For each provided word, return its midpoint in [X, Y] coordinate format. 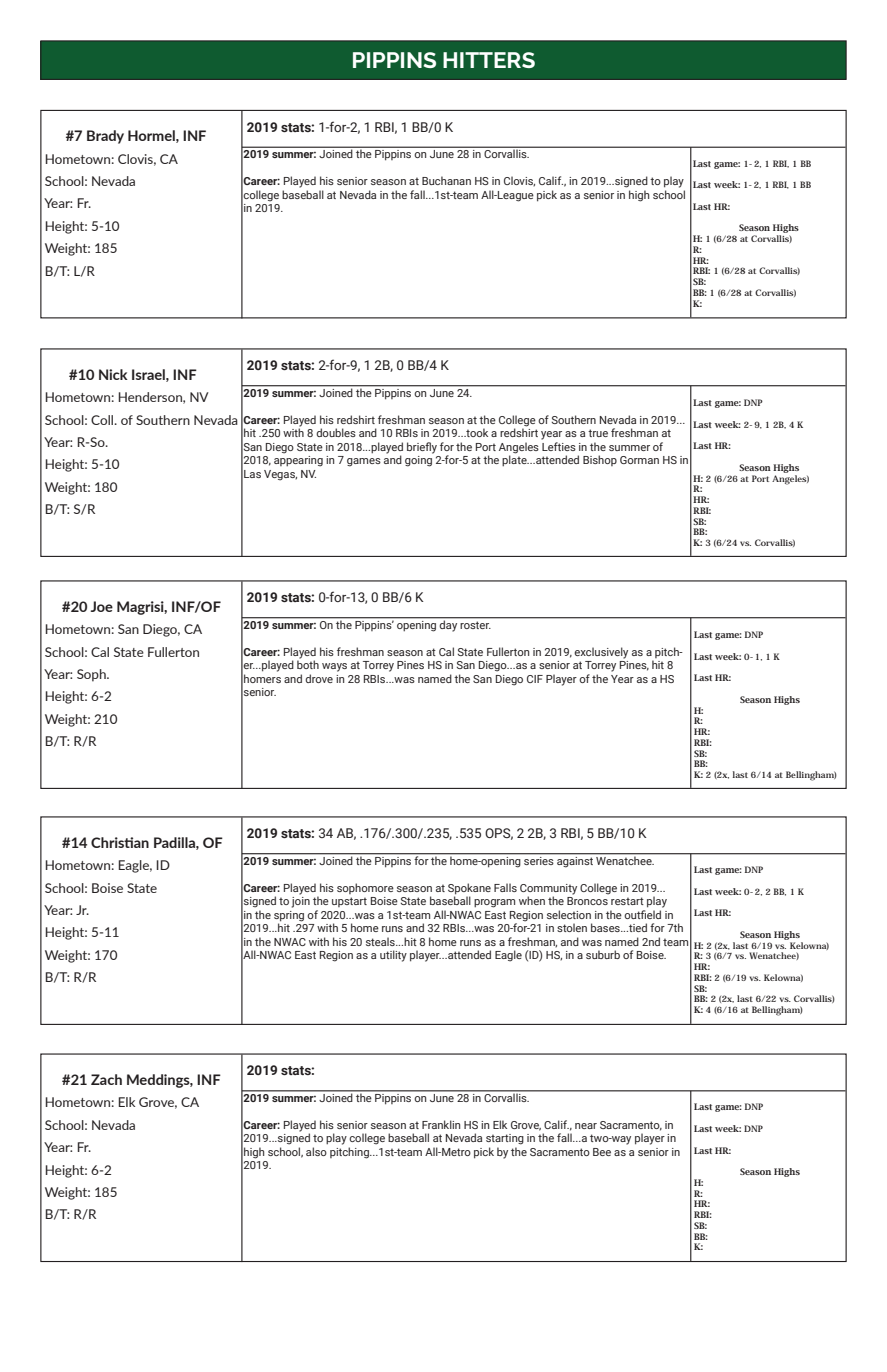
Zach [106, 1079]
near [586, 1126]
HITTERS [489, 60]
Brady [105, 137]
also [316, 1151]
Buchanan [446, 180]
